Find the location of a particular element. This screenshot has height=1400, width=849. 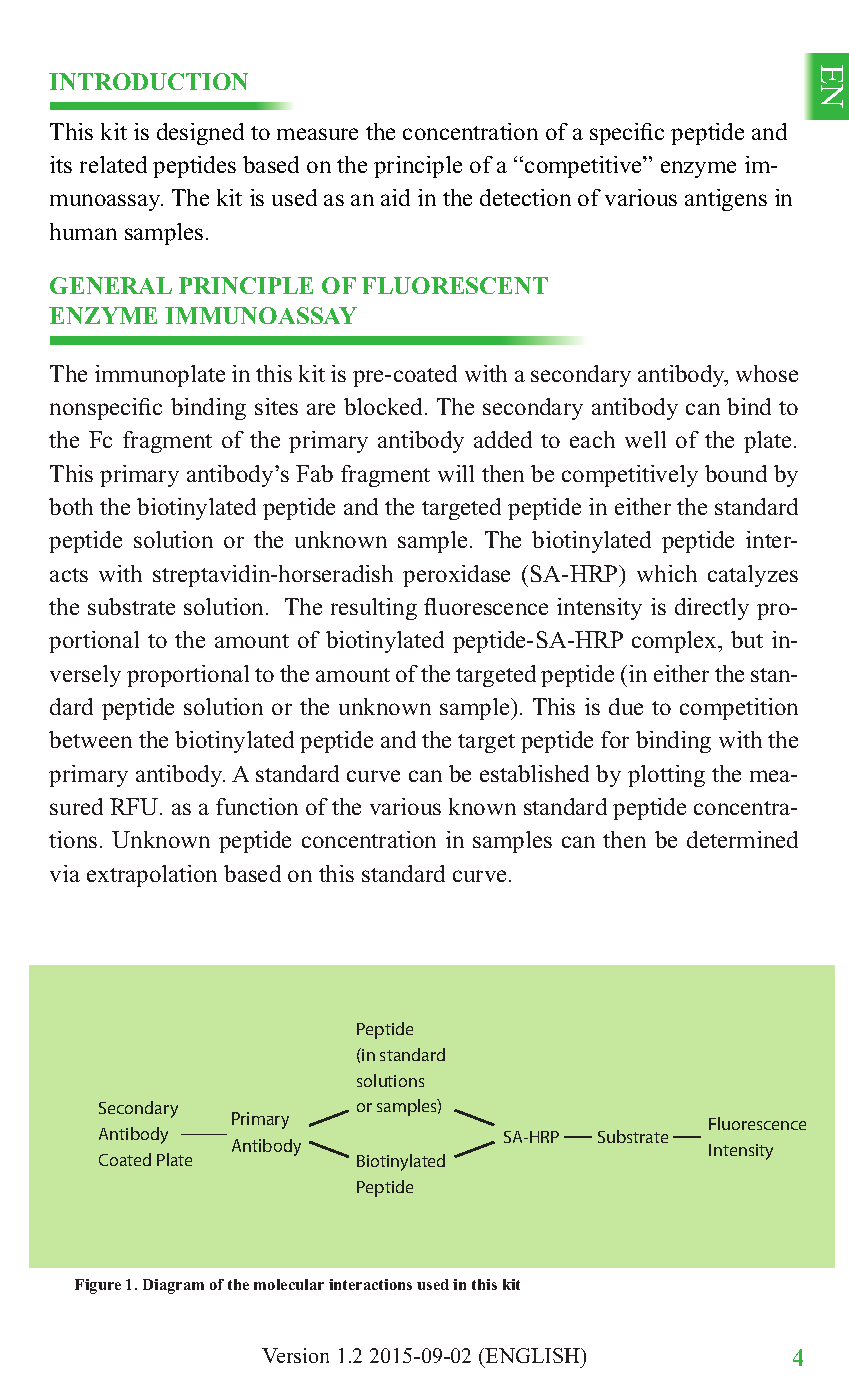

competition is located at coordinates (739, 709).
